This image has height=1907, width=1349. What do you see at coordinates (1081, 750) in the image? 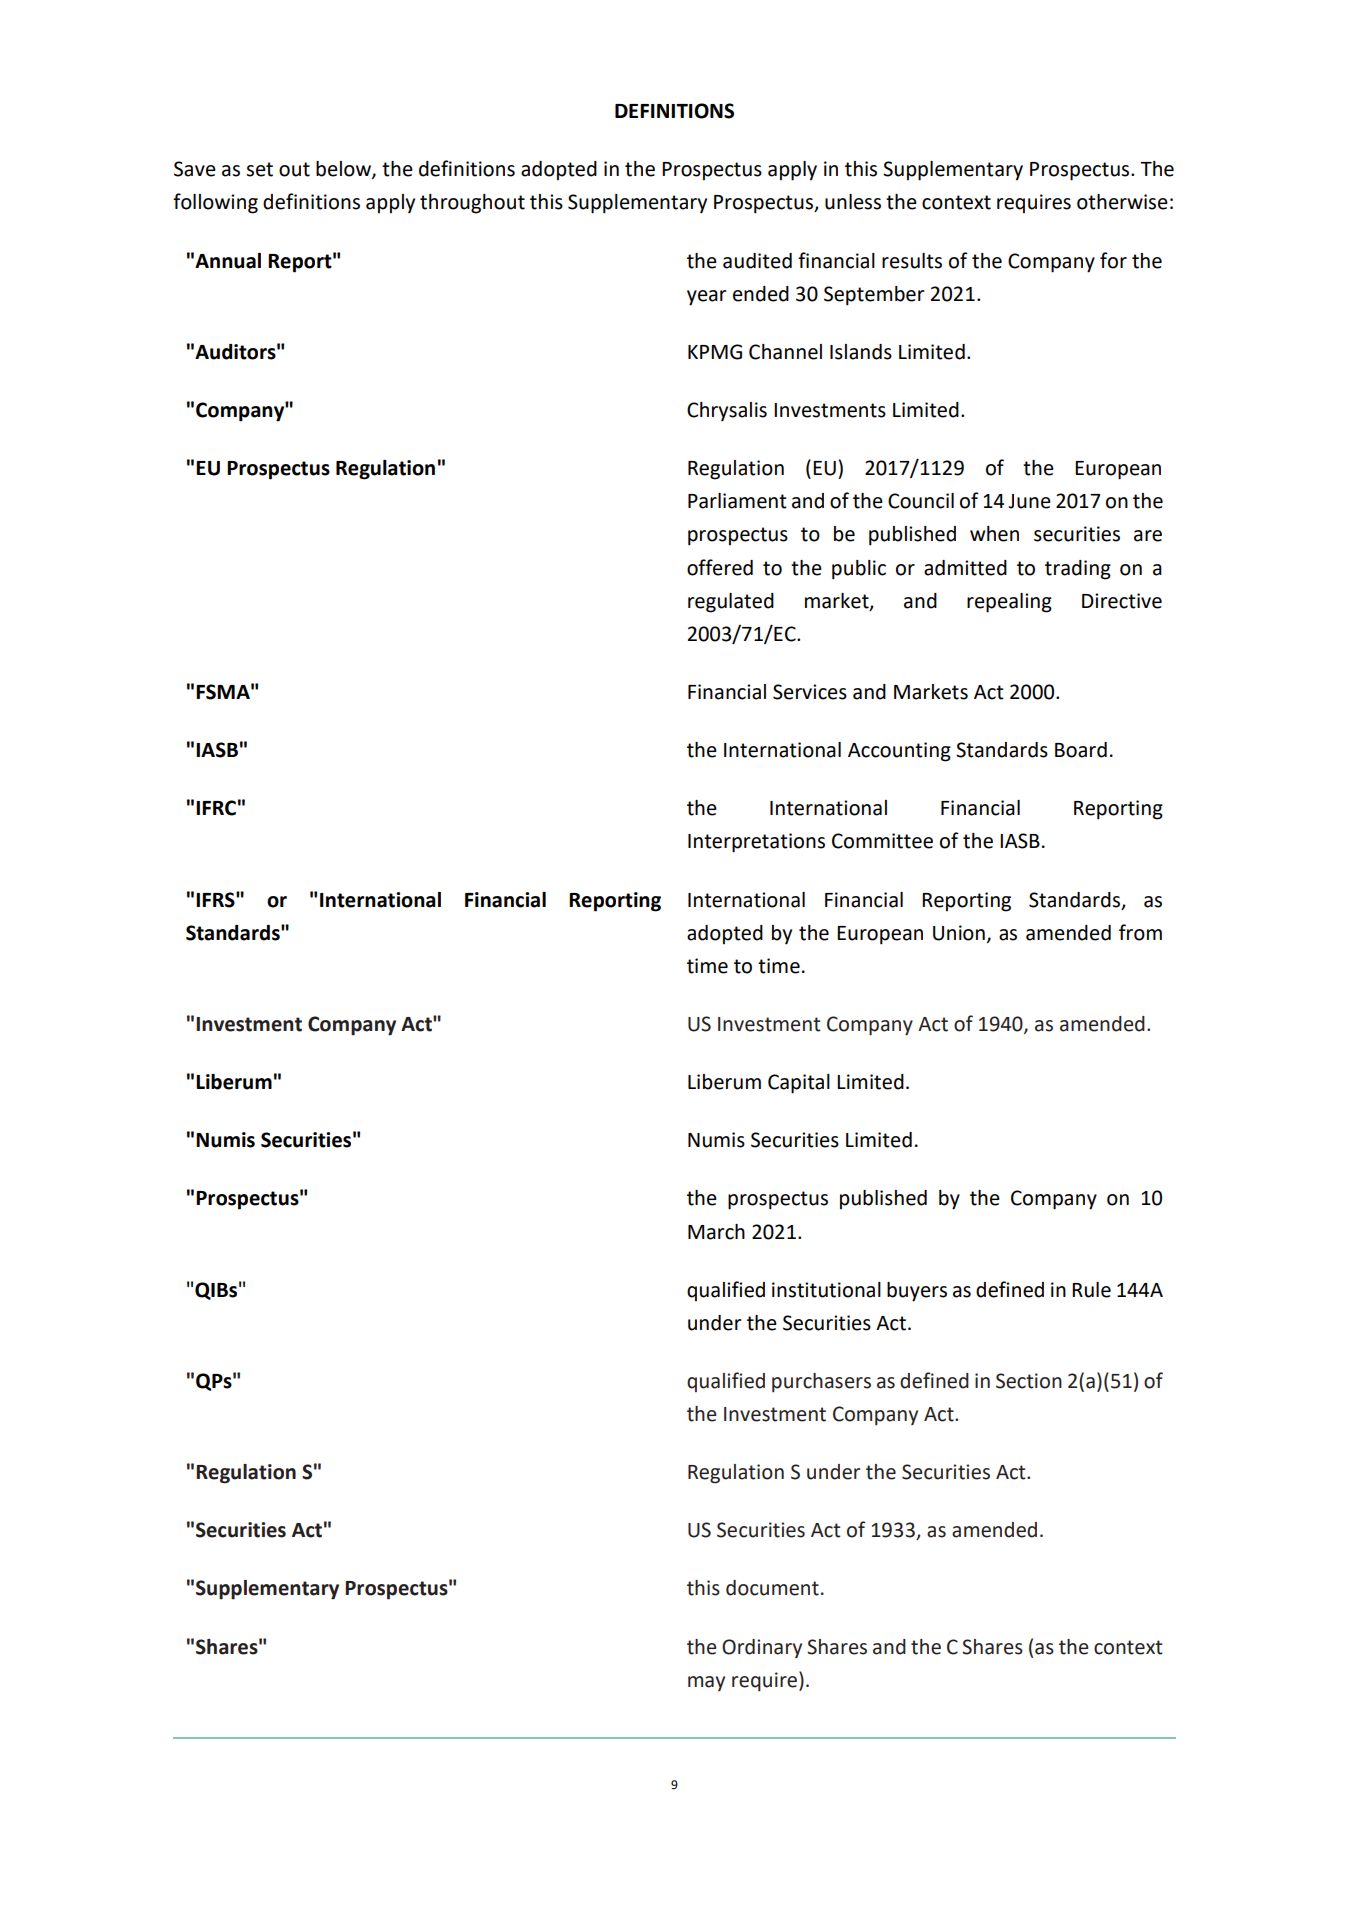
I see `Board` at bounding box center [1081, 750].
